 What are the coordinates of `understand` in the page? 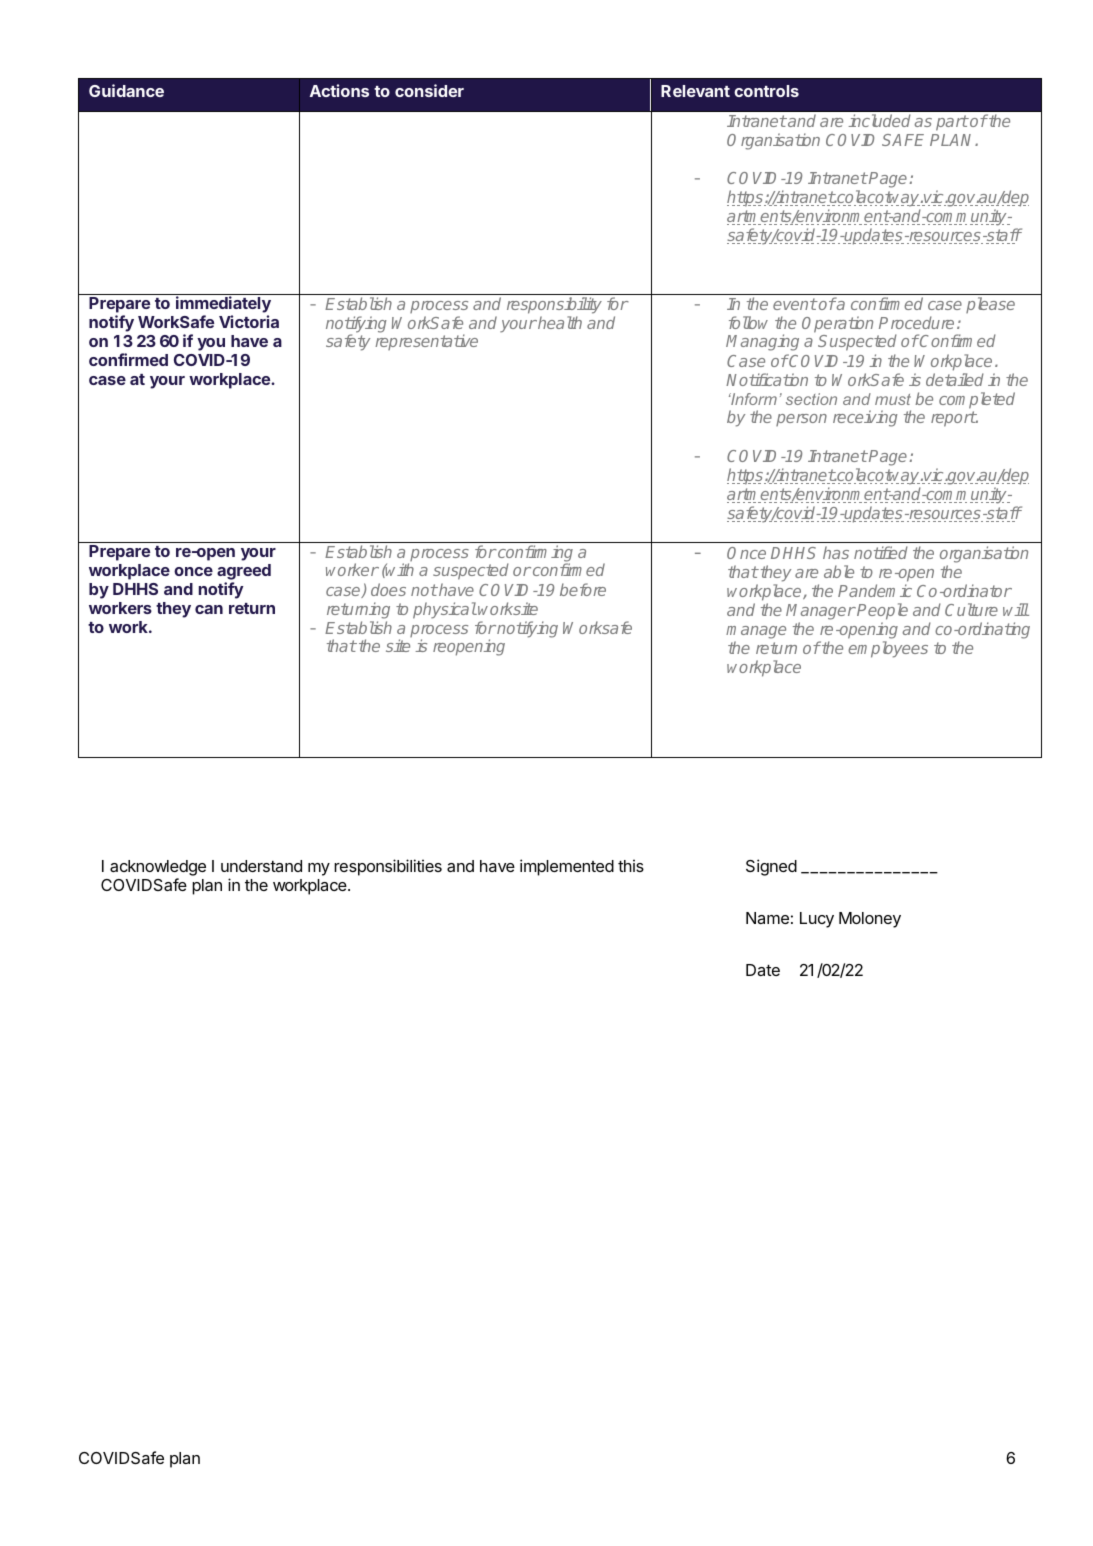 It's located at (261, 866).
